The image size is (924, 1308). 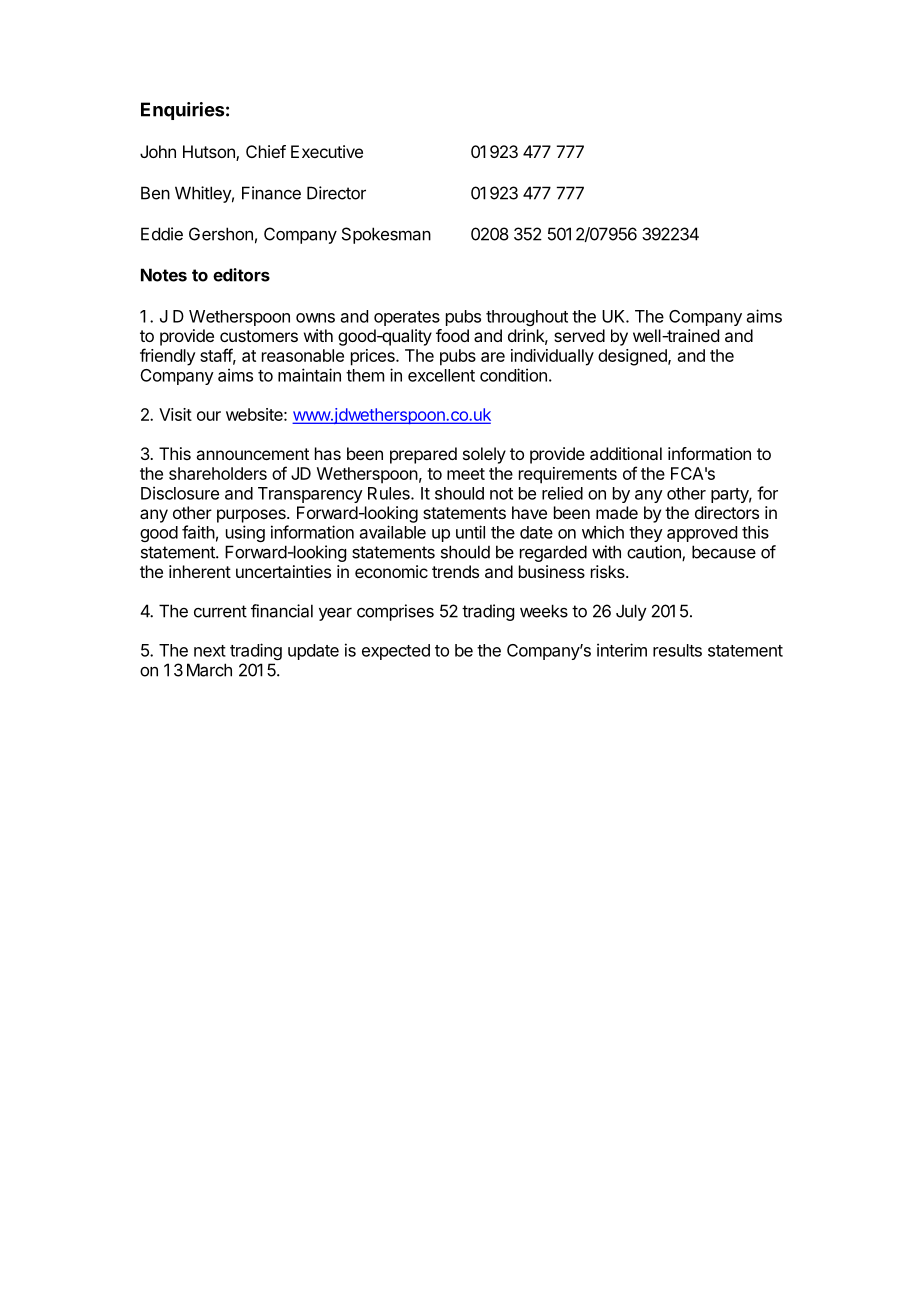 What do you see at coordinates (386, 235) in the screenshot?
I see `Spokesman` at bounding box center [386, 235].
